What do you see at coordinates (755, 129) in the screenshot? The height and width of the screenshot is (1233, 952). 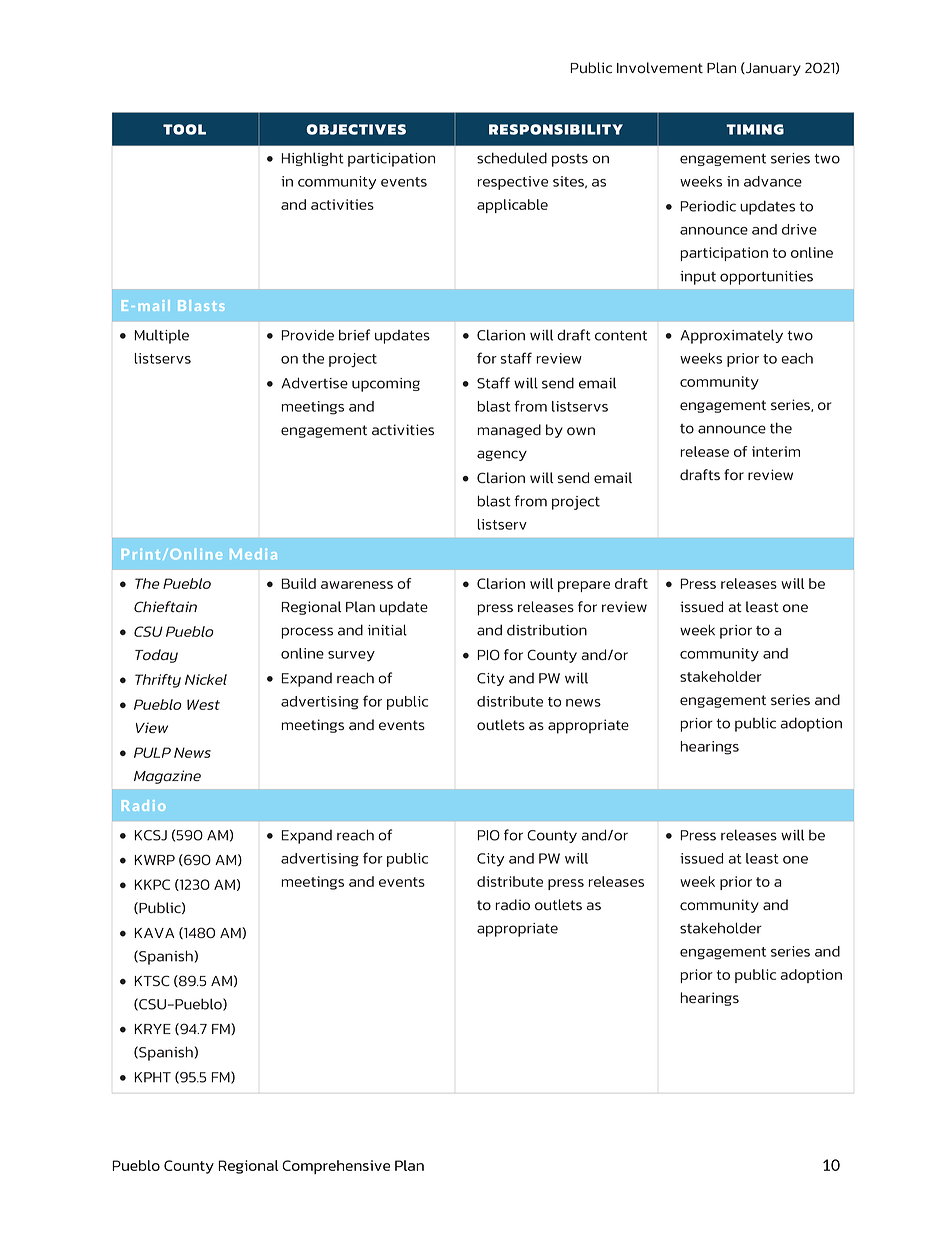 I see `TIMING` at bounding box center [755, 129].
